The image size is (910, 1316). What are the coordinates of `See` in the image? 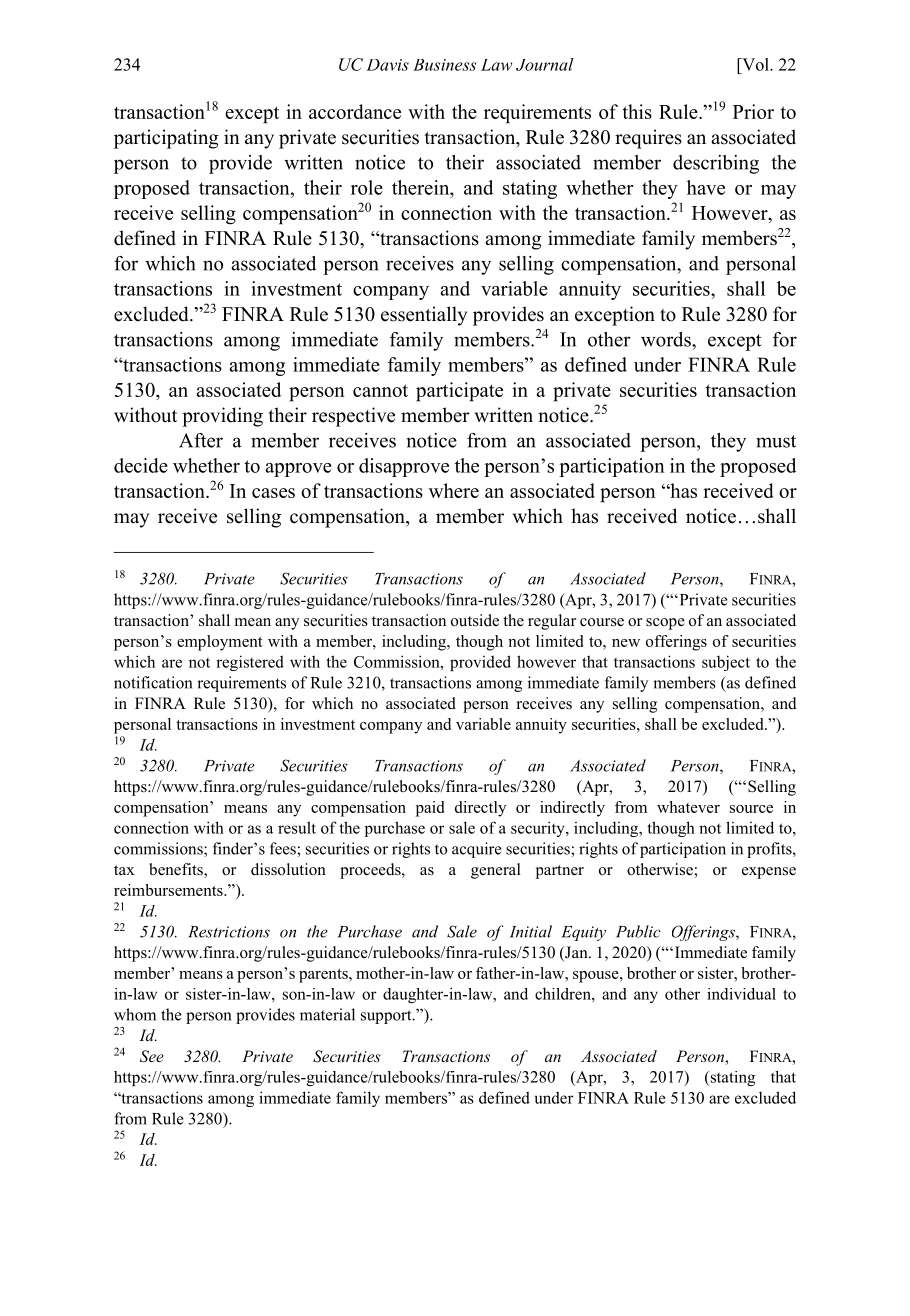 It's located at (152, 1056).
